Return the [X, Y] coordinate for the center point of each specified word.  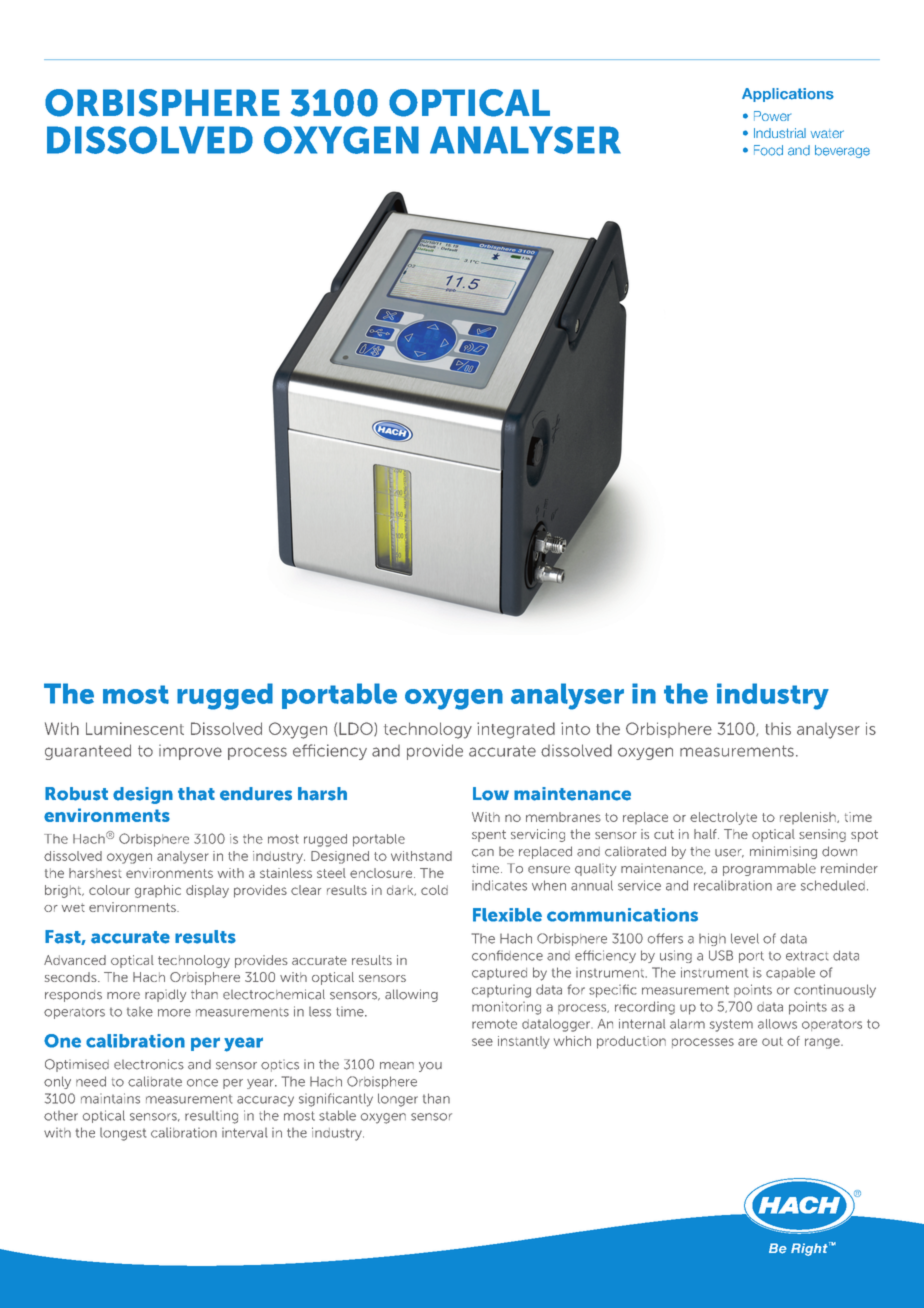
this [778, 728]
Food [768, 150]
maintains [110, 1098]
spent [489, 836]
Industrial [780, 133]
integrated [516, 730]
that [196, 794]
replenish [809, 818]
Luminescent [135, 728]
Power [772, 116]
